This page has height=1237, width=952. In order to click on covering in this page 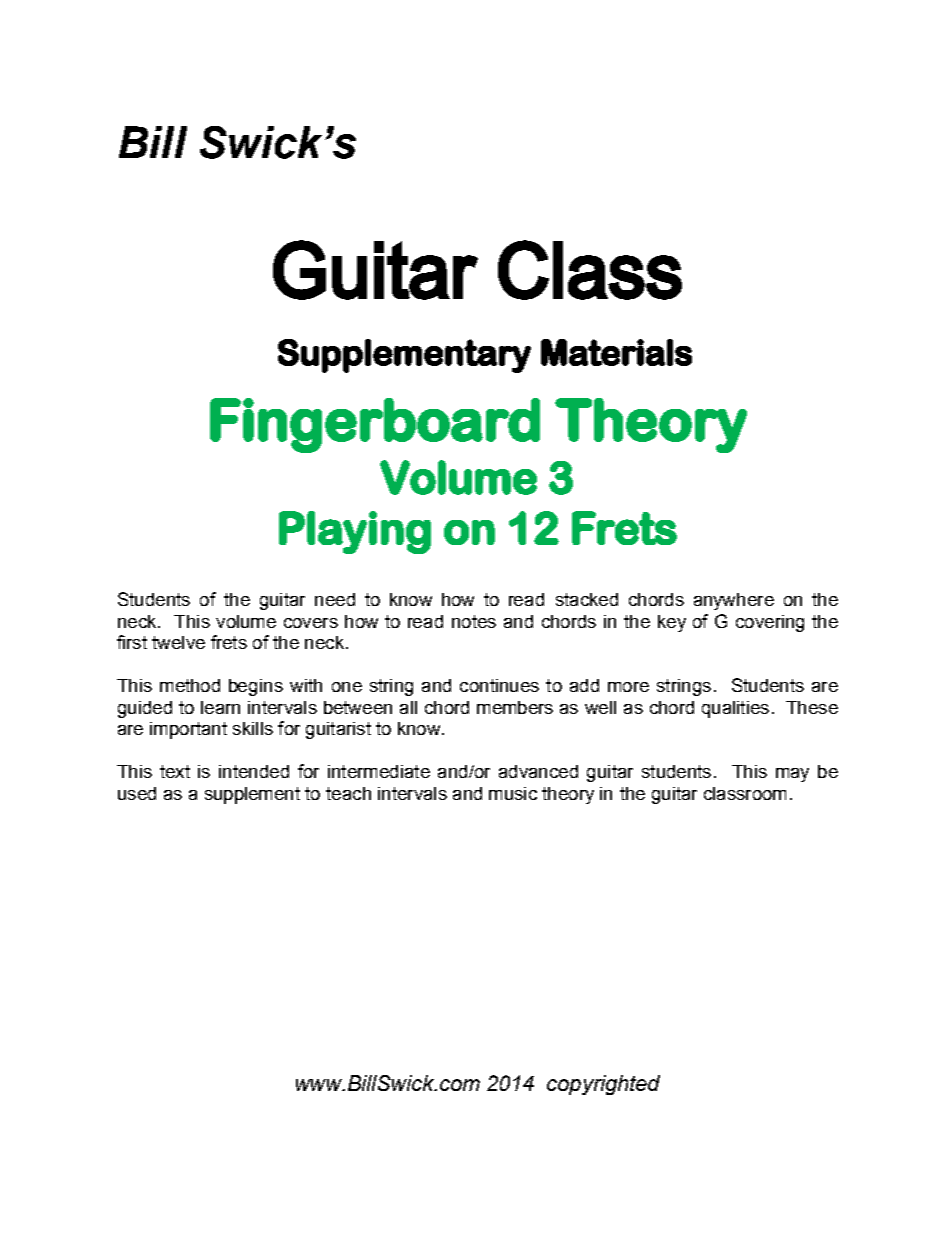, I will do `click(770, 623)`.
